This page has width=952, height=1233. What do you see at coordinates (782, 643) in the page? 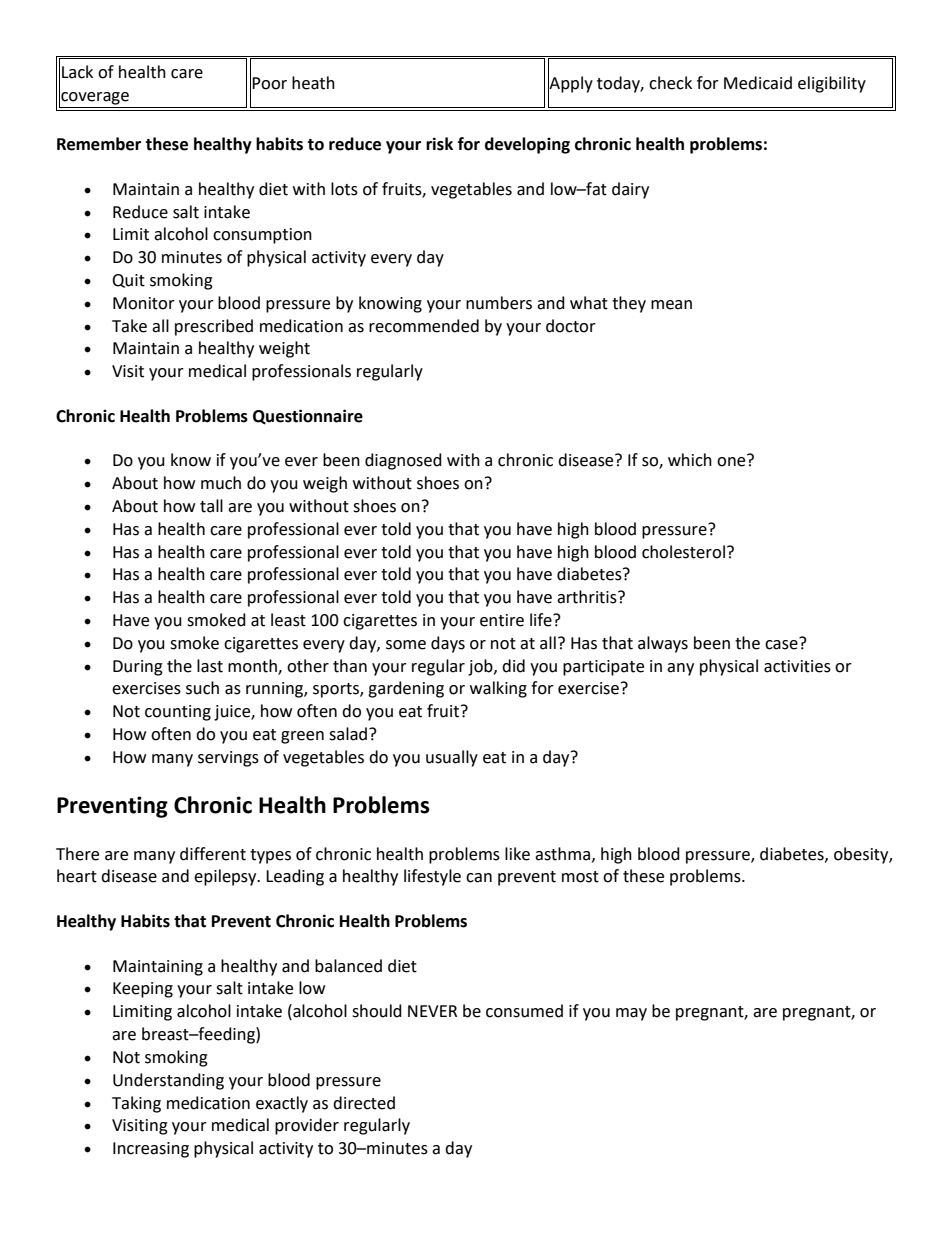
I see `case` at bounding box center [782, 643].
